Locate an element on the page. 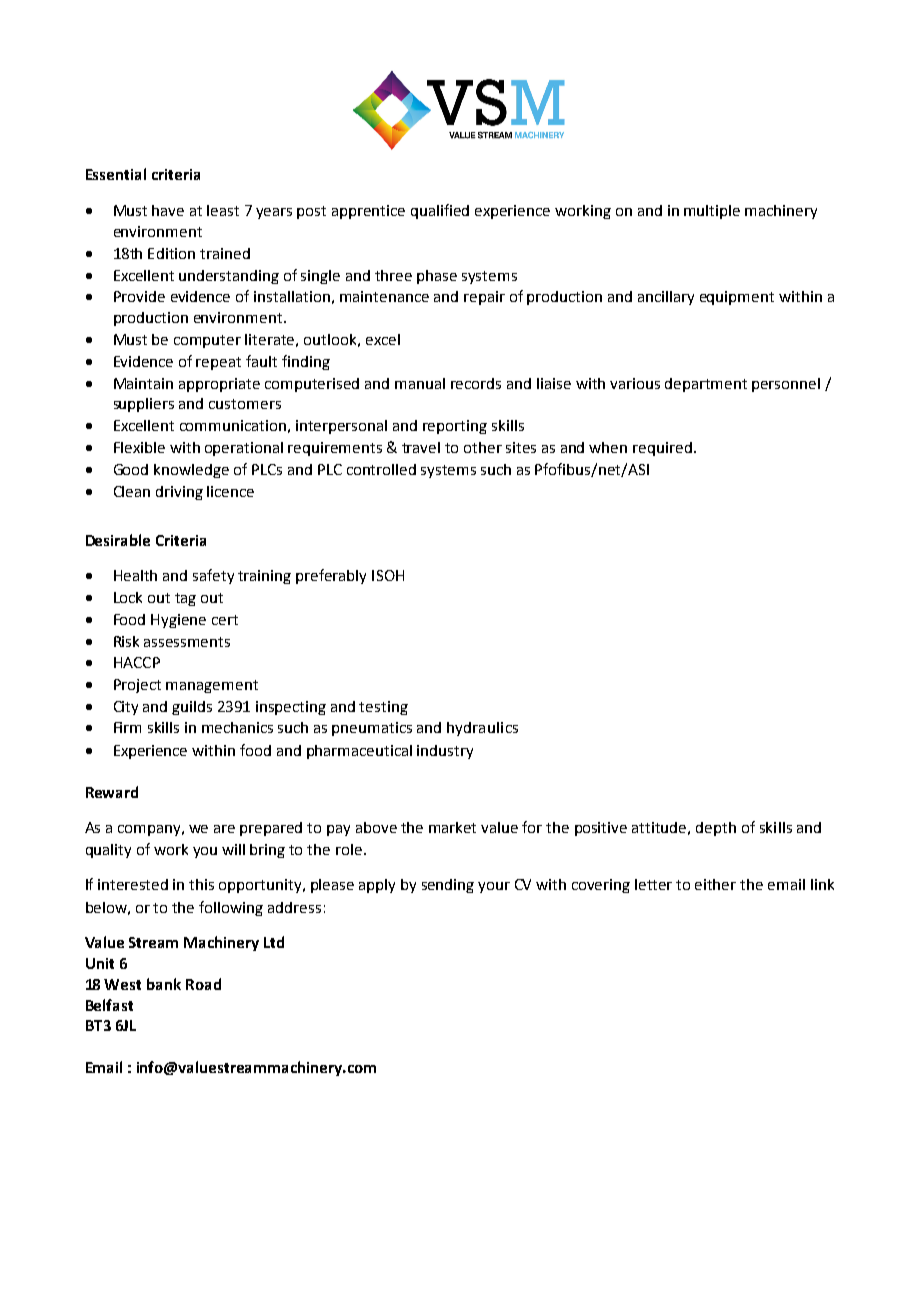 The width and height of the page is (924, 1308). Road is located at coordinates (203, 984).
